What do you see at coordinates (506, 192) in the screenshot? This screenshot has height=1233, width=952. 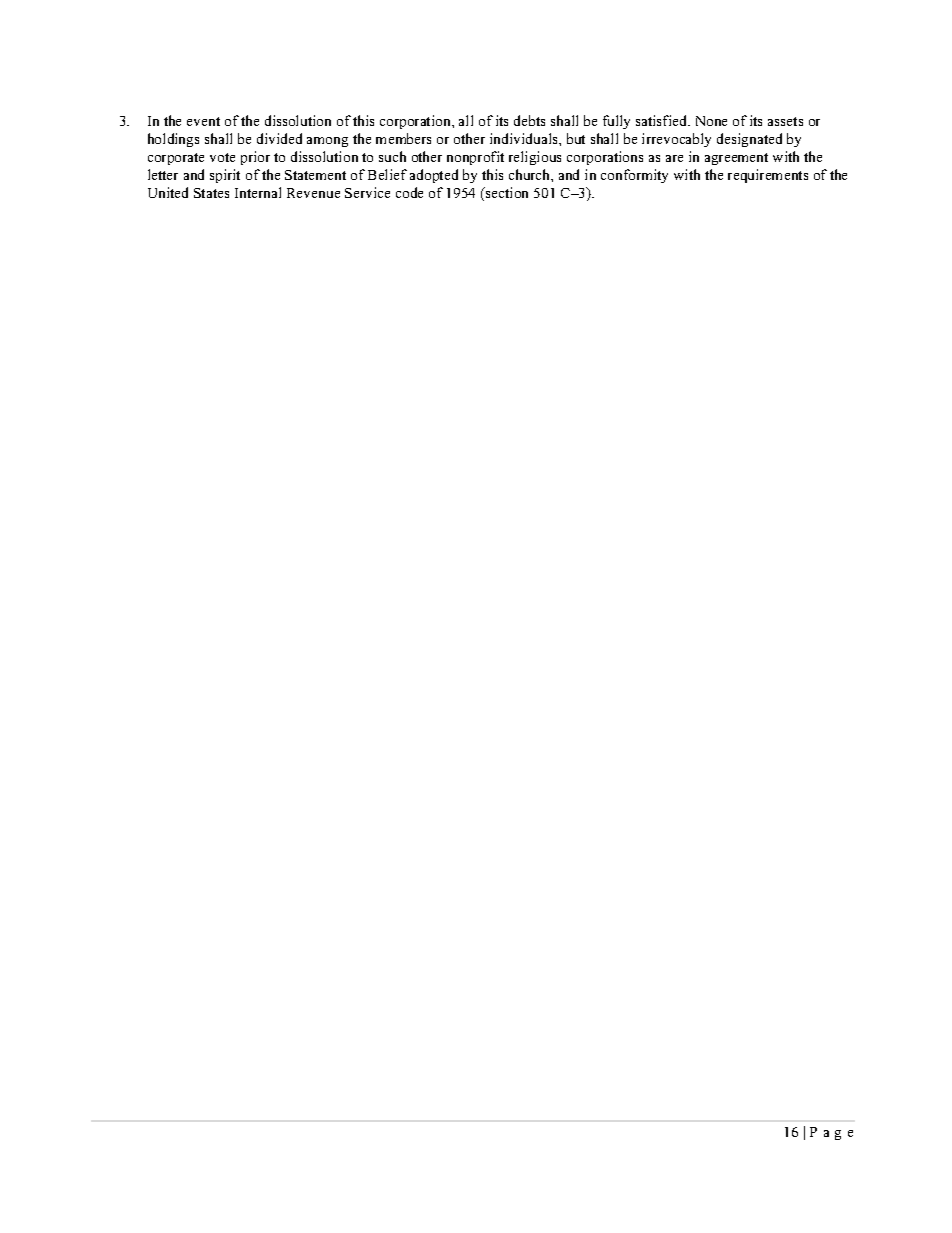 I see `section` at bounding box center [506, 192].
